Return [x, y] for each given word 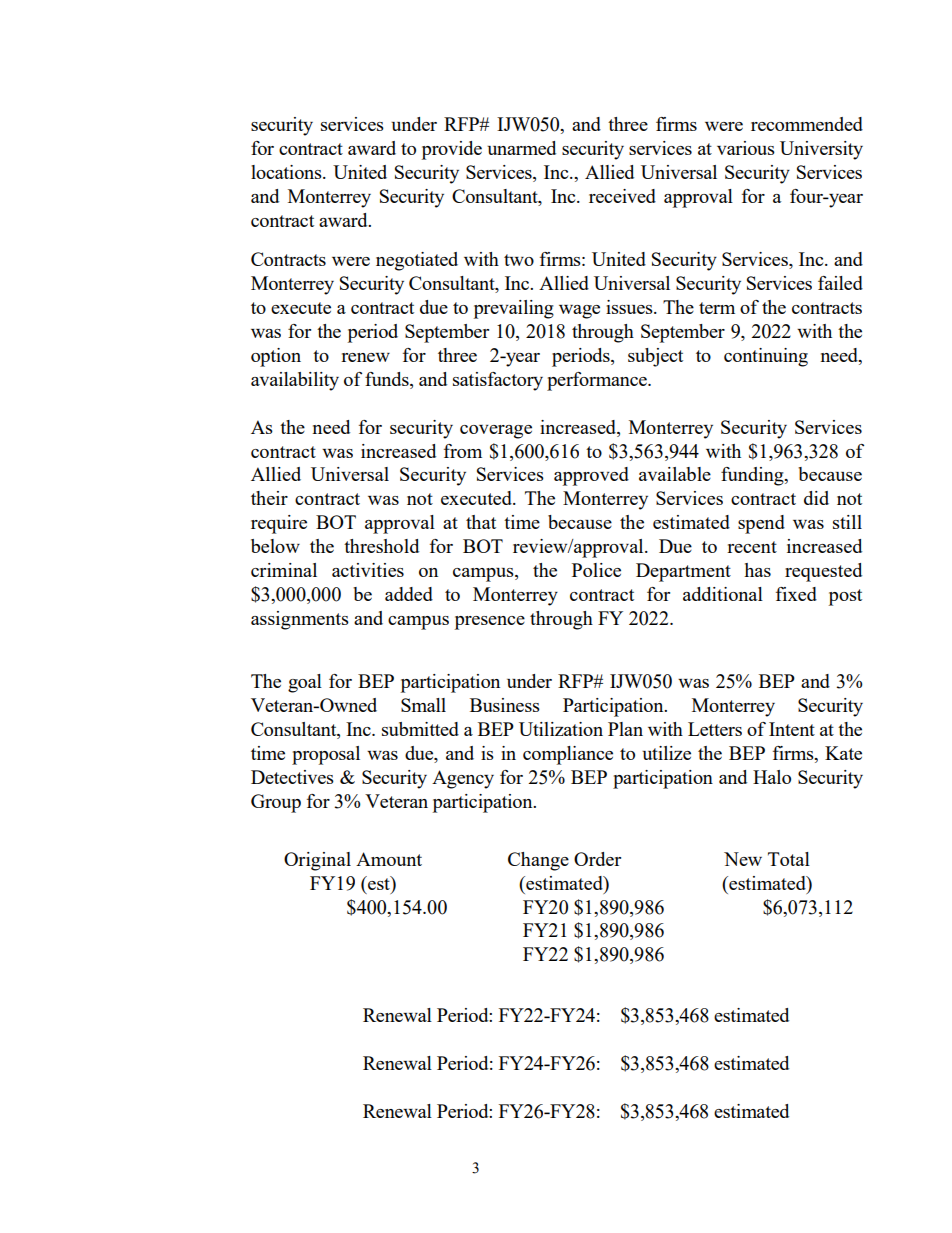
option [276, 357]
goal [305, 683]
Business [505, 705]
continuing [766, 357]
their [269, 498]
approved [591, 476]
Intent [792, 729]
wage [579, 312]
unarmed [521, 148]
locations [287, 172]
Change [538, 861]
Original [317, 861]
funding [753, 476]
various [746, 148]
